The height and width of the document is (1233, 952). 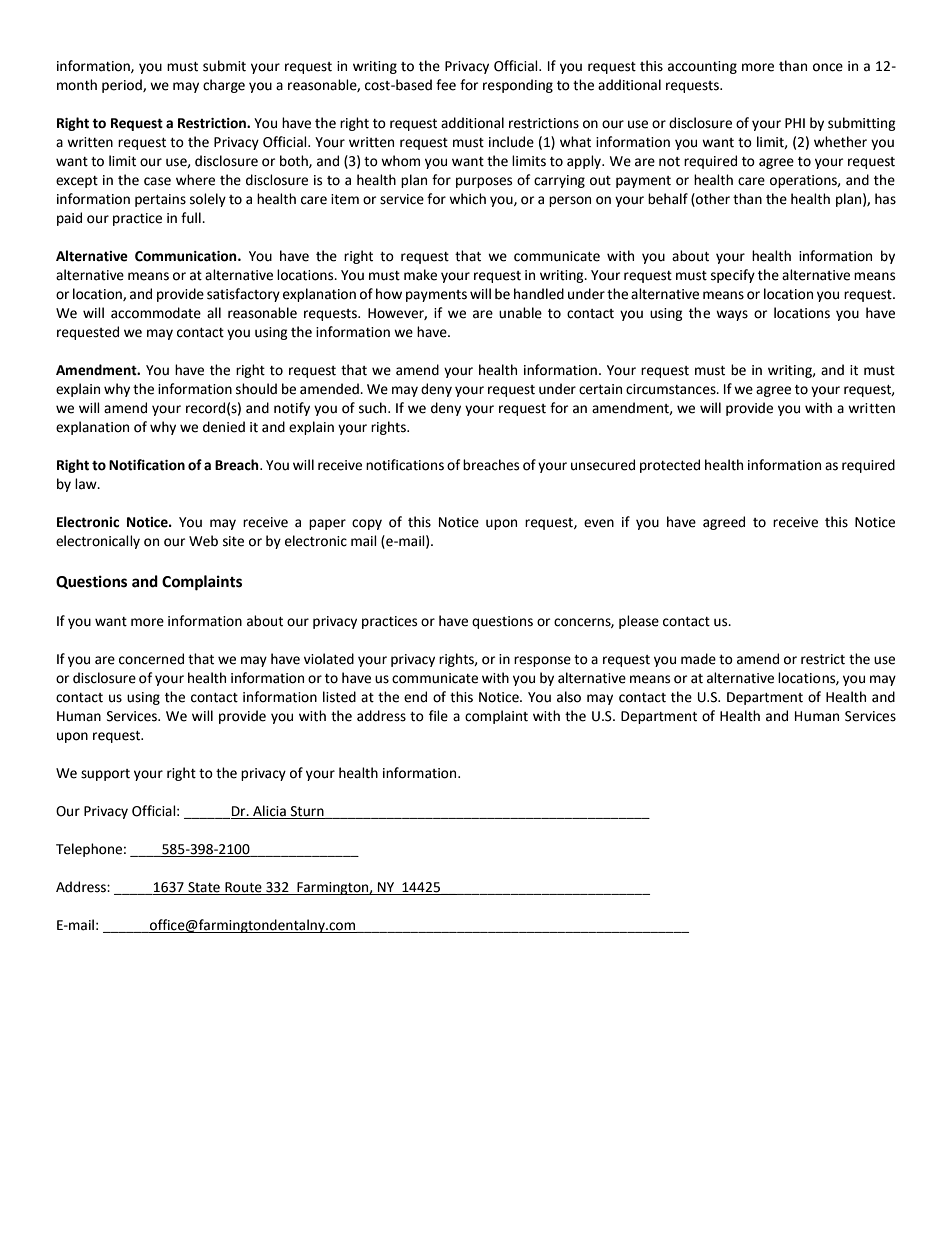 I want to click on protected, so click(x=670, y=466).
